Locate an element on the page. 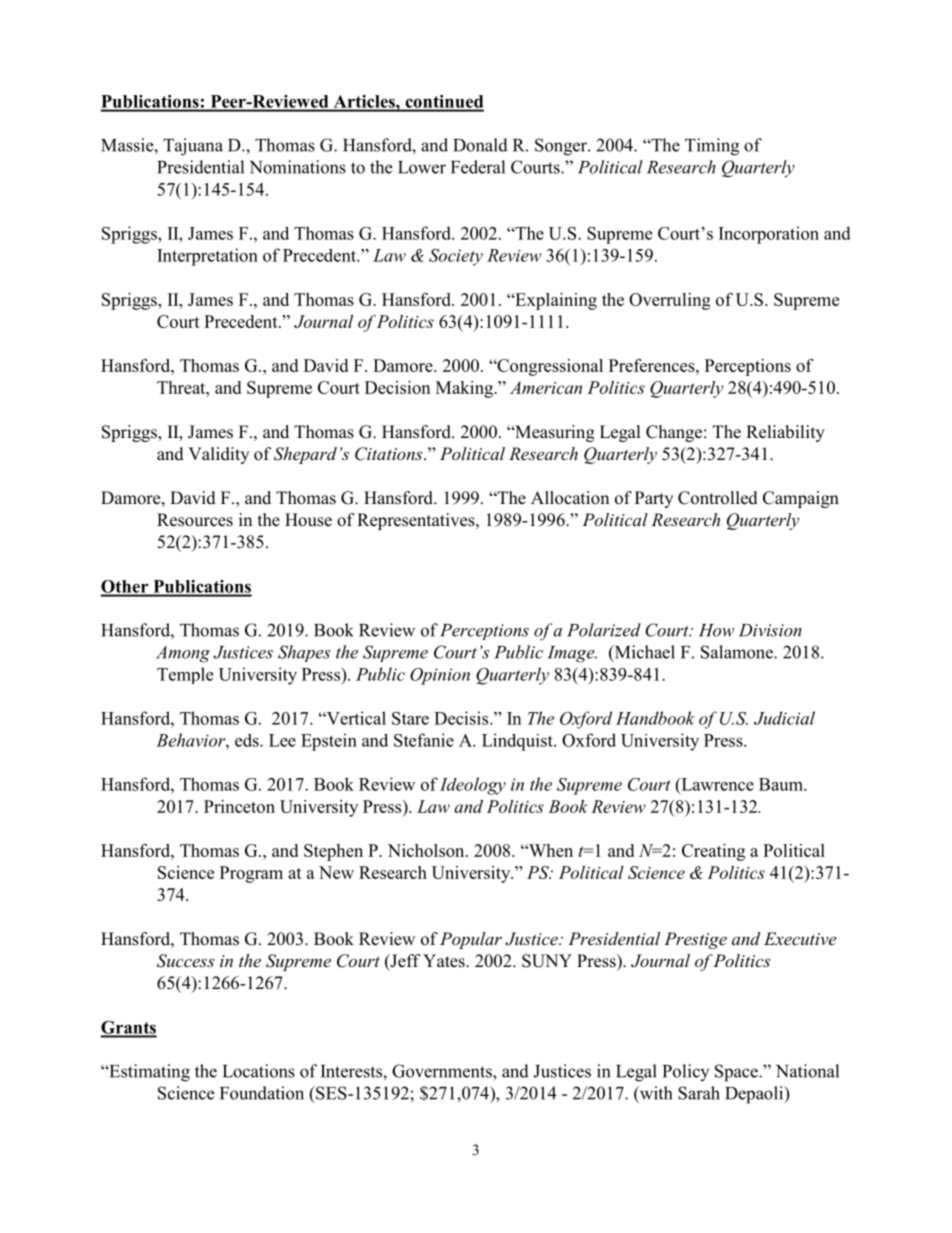  eds is located at coordinates (248, 740).
